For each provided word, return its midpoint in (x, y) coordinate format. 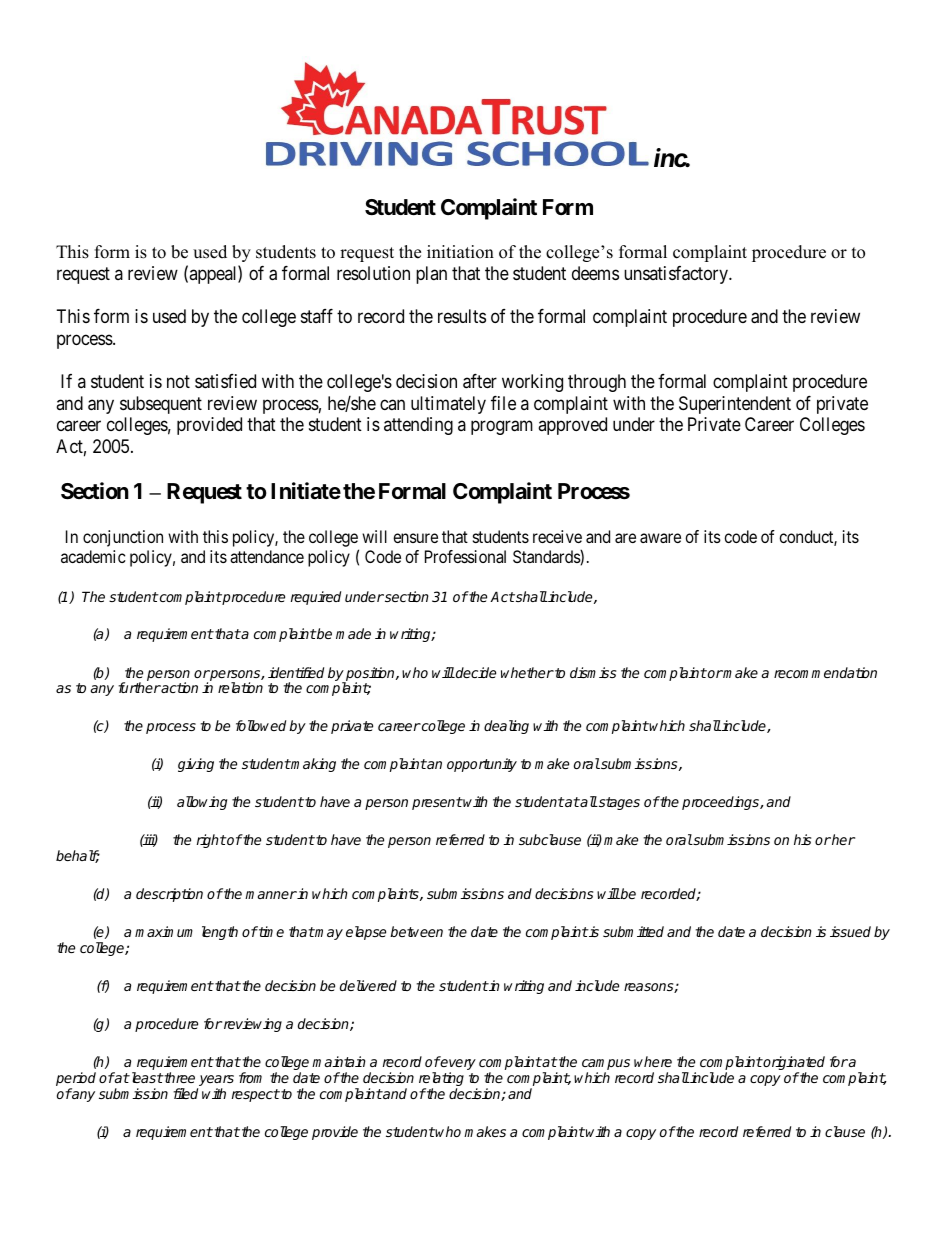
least (146, 1077)
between (416, 931)
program (502, 428)
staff (317, 316)
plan (431, 275)
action (179, 687)
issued (850, 931)
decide (475, 672)
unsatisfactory (677, 275)
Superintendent (735, 405)
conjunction (123, 538)
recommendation (825, 672)
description (169, 895)
